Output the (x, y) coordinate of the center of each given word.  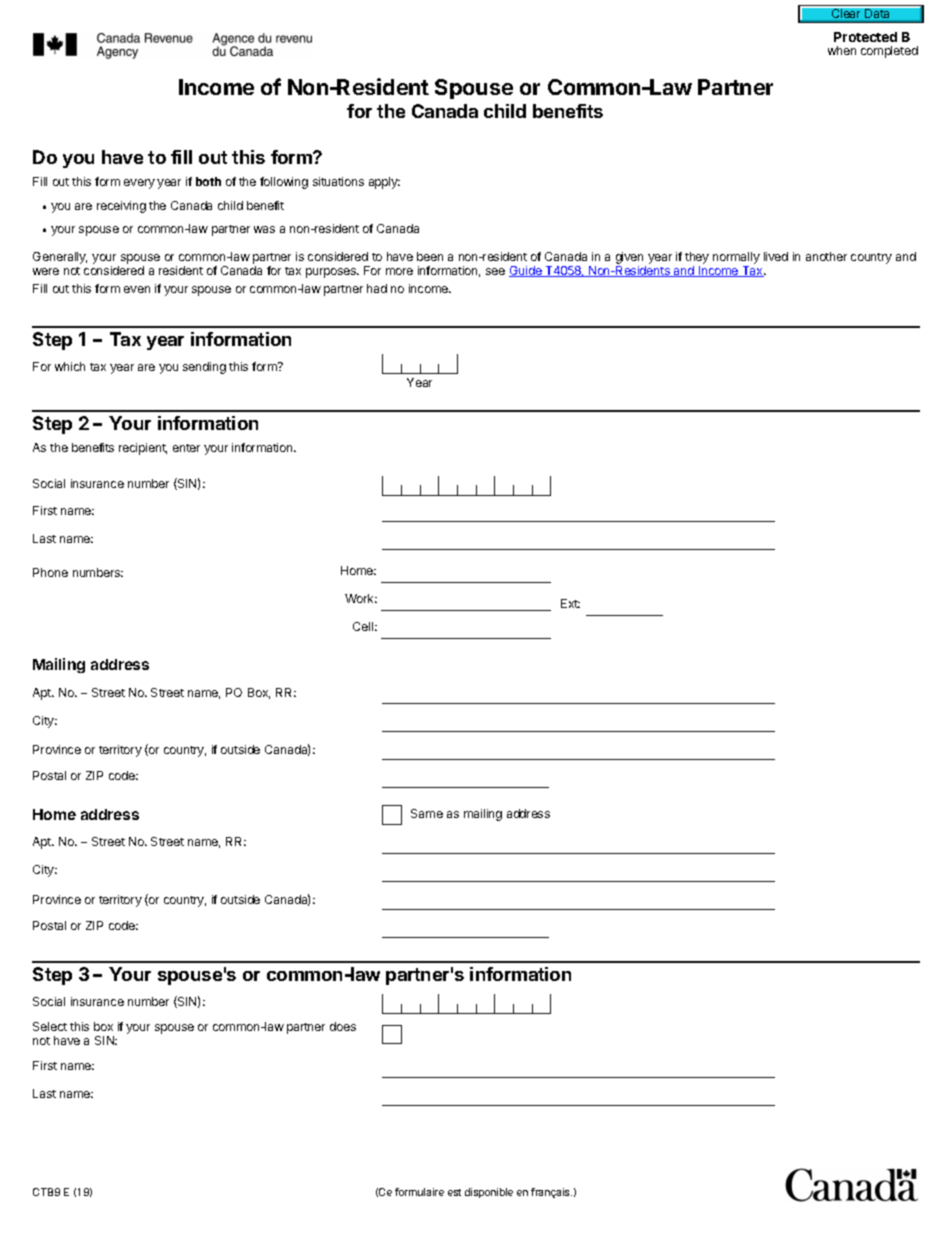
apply (384, 183)
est (454, 1192)
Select (50, 1026)
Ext (570, 603)
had (377, 288)
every (139, 184)
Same (427, 813)
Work (361, 598)
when (842, 50)
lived (776, 256)
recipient (143, 449)
